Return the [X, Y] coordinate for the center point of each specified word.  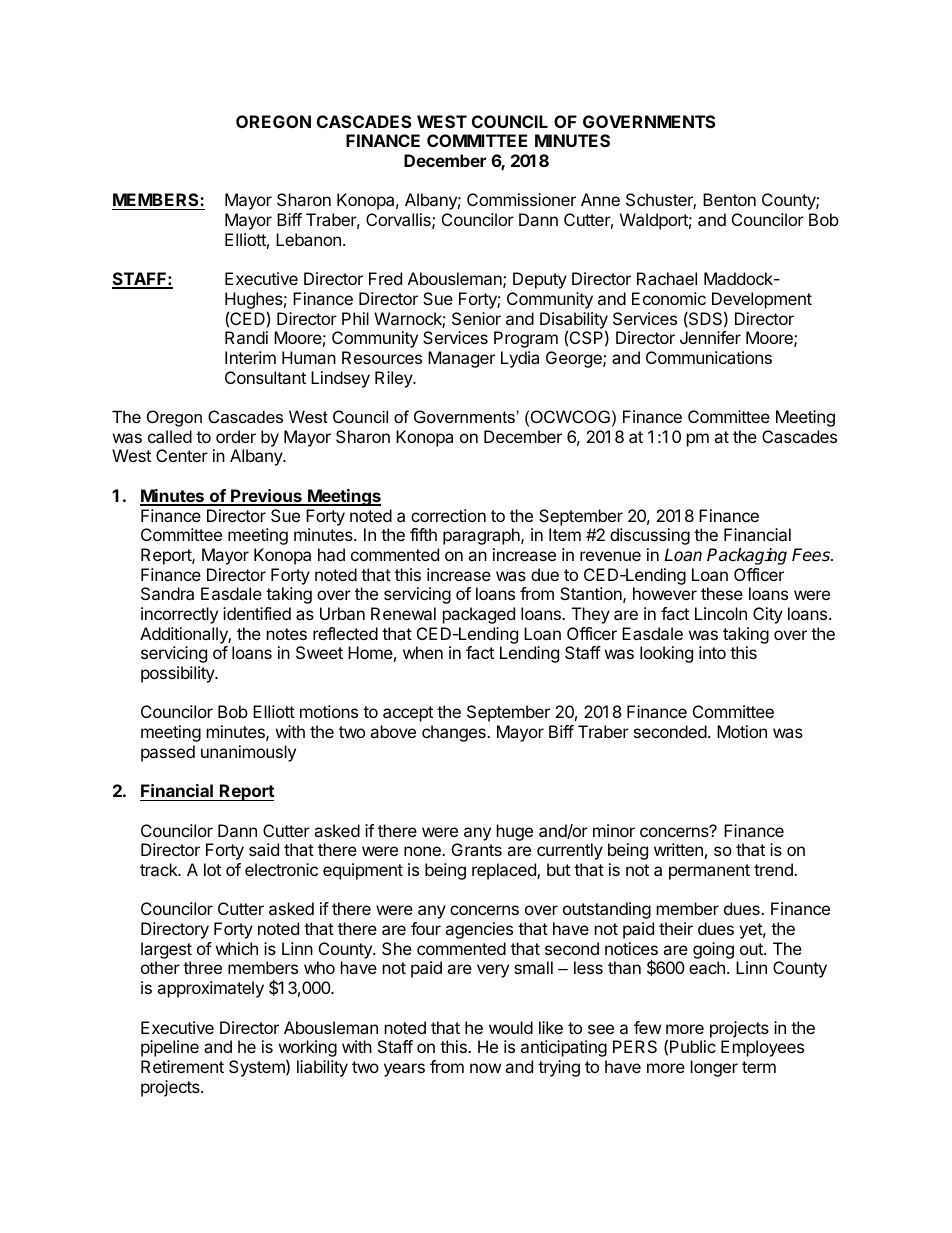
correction [448, 515]
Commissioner [521, 199]
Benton [729, 199]
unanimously [248, 753]
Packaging [747, 556]
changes [455, 733]
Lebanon [308, 239]
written [678, 849]
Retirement [182, 1066]
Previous [266, 497]
